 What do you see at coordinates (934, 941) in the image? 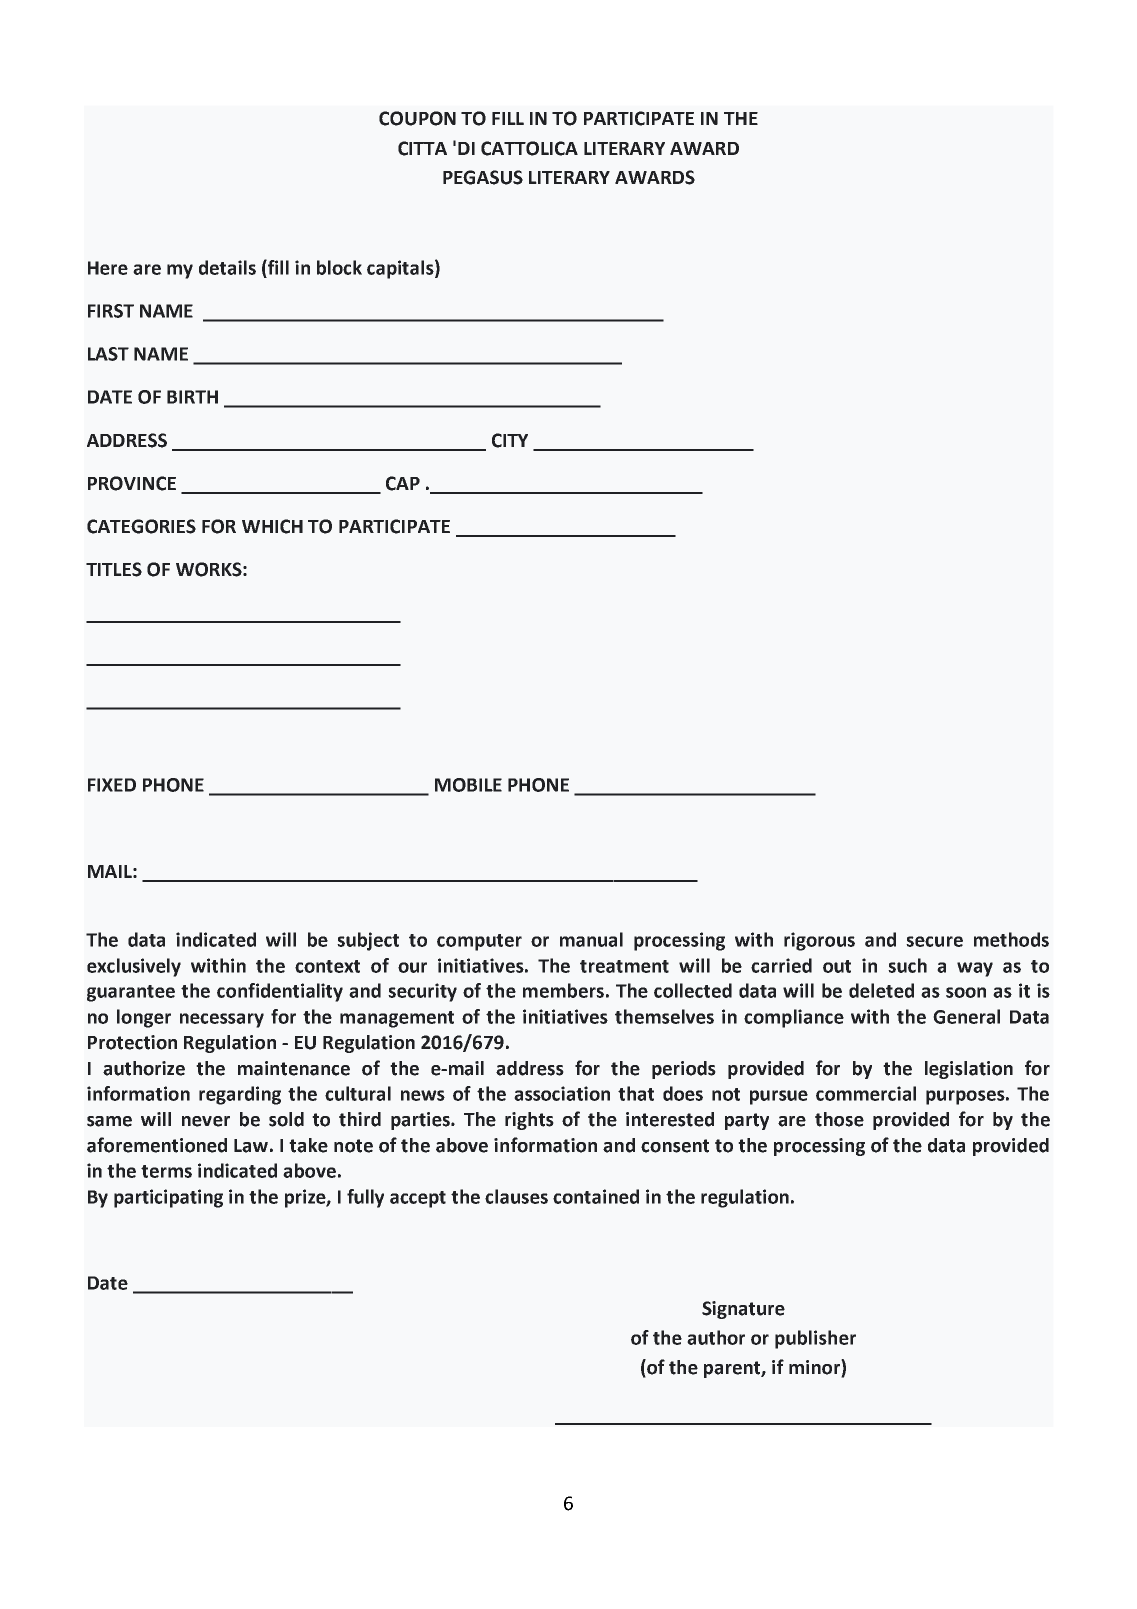
I see `secure` at bounding box center [934, 941].
